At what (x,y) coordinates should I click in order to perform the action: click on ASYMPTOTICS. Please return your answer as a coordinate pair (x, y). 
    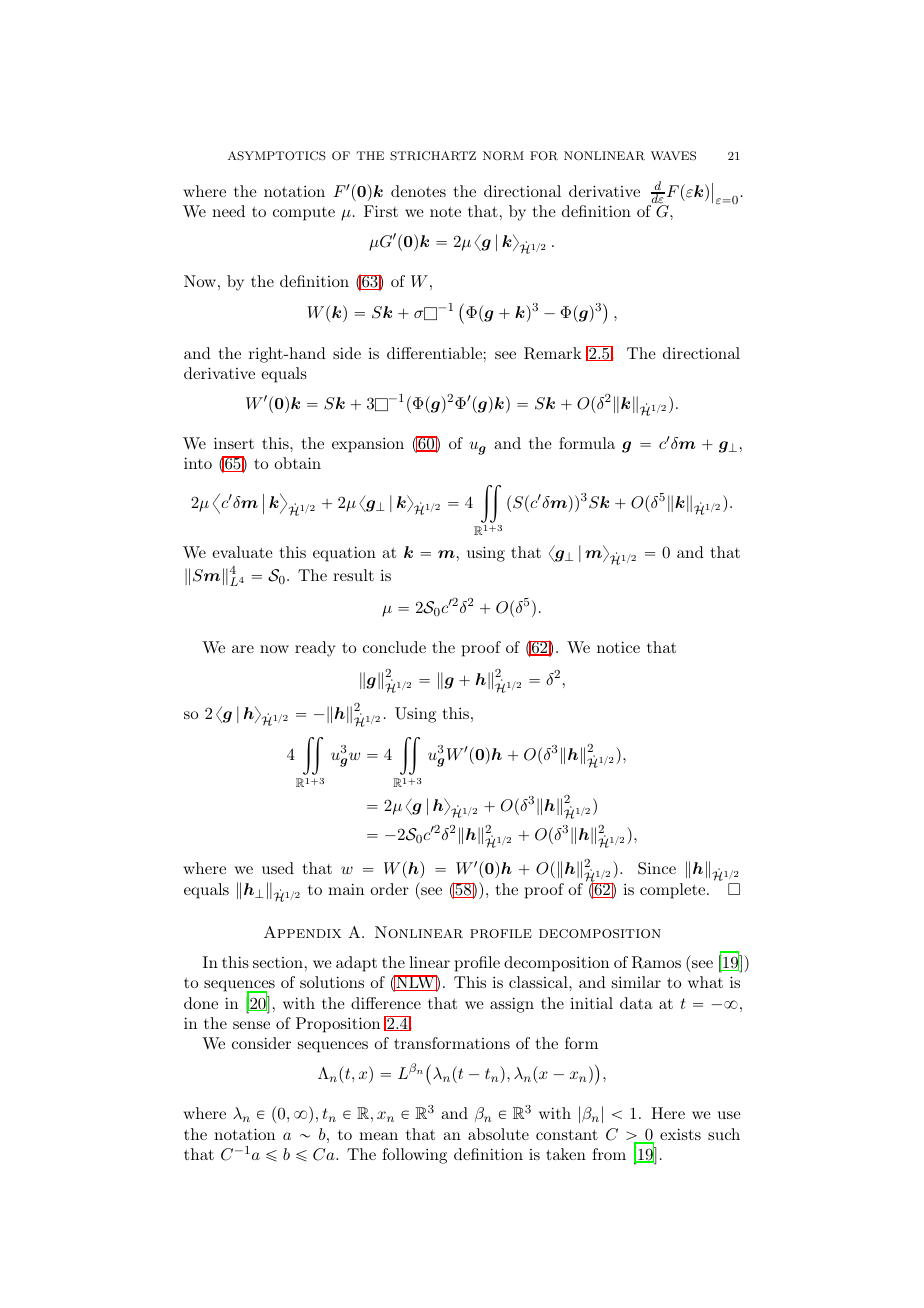
    Looking at the image, I should click on (277, 156).
